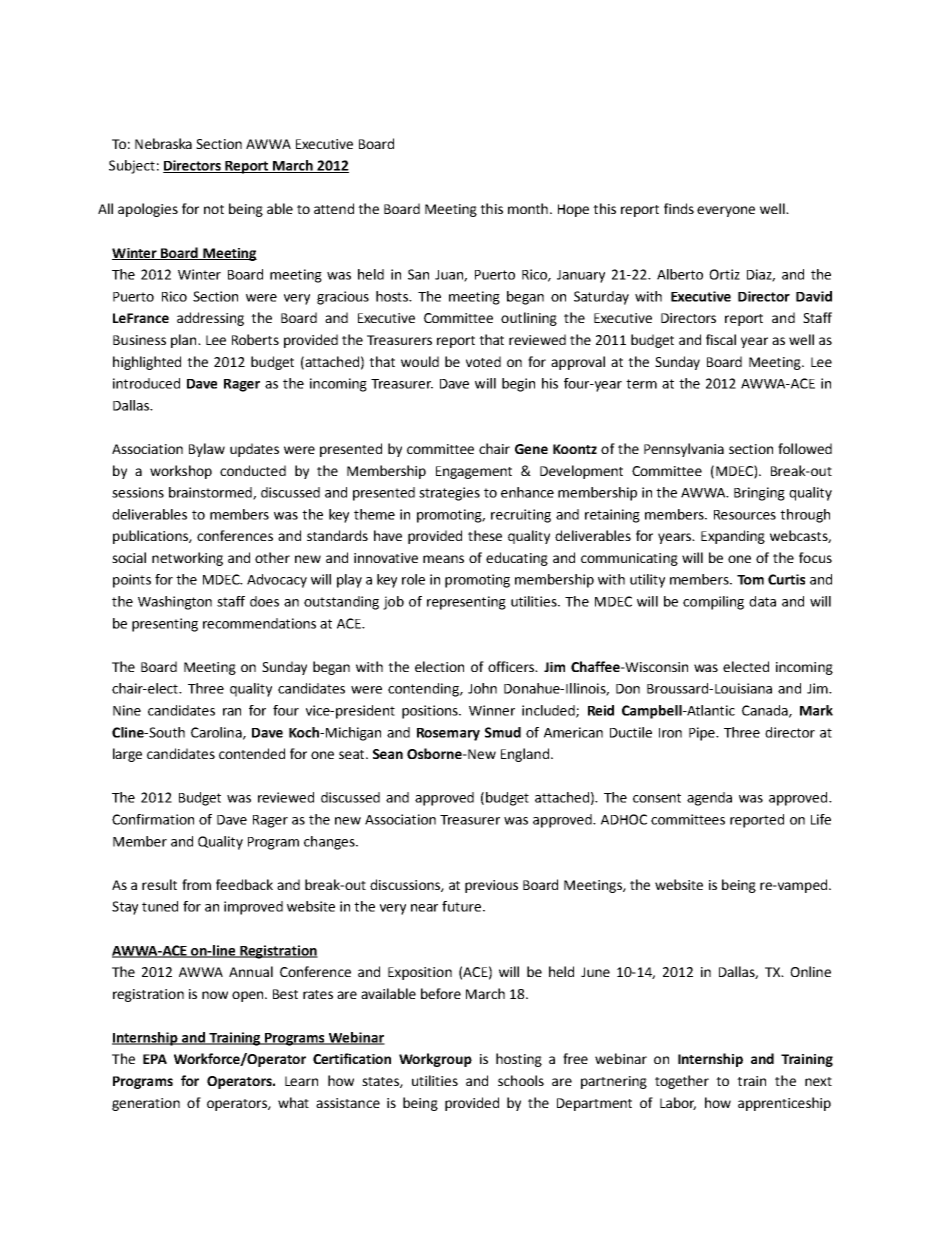 Image resolution: width=952 pixels, height=1233 pixels. Describe the element at coordinates (181, 472) in the image. I see `workshop` at that location.
